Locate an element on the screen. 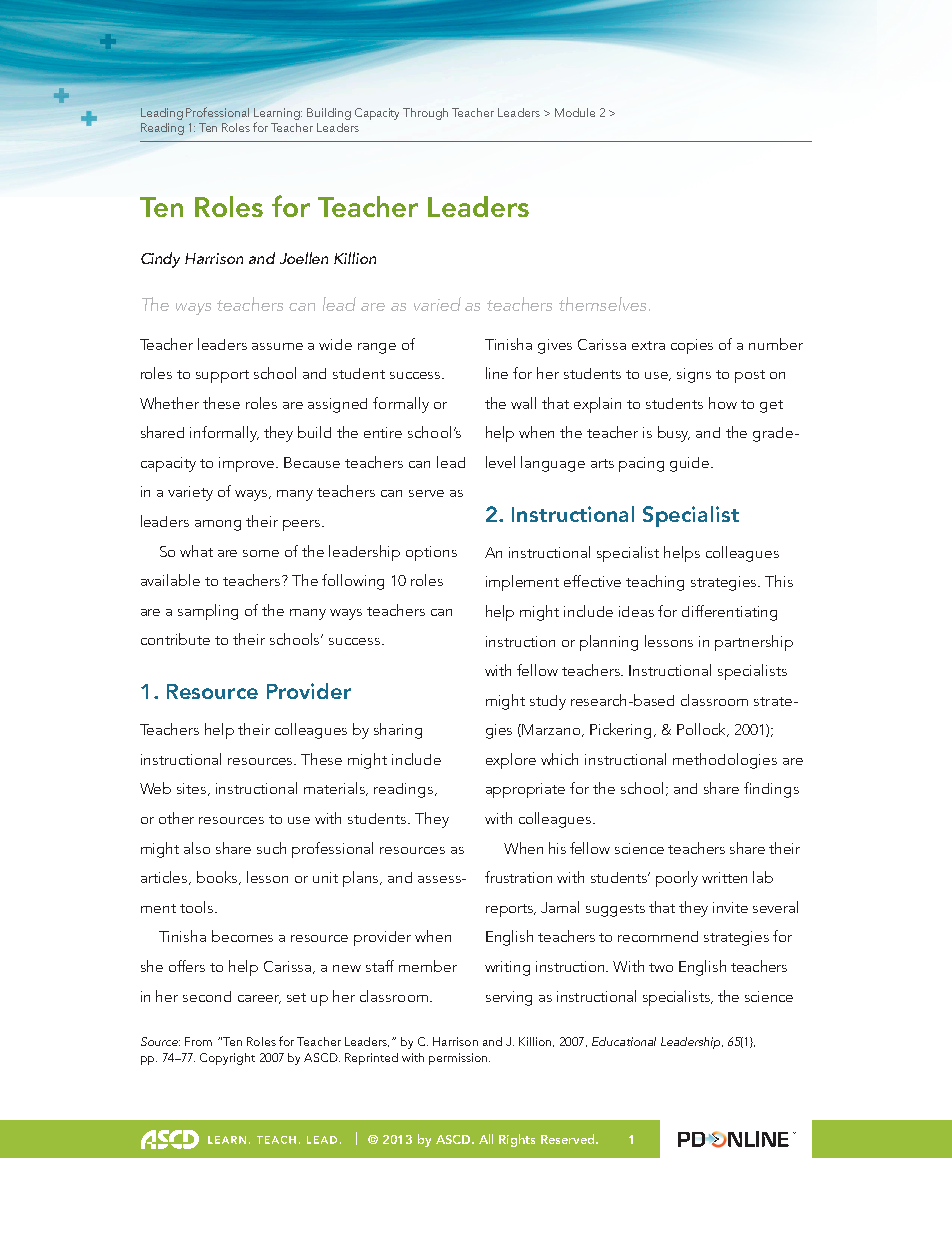 This screenshot has width=952, height=1233. Learning is located at coordinates (278, 114).
